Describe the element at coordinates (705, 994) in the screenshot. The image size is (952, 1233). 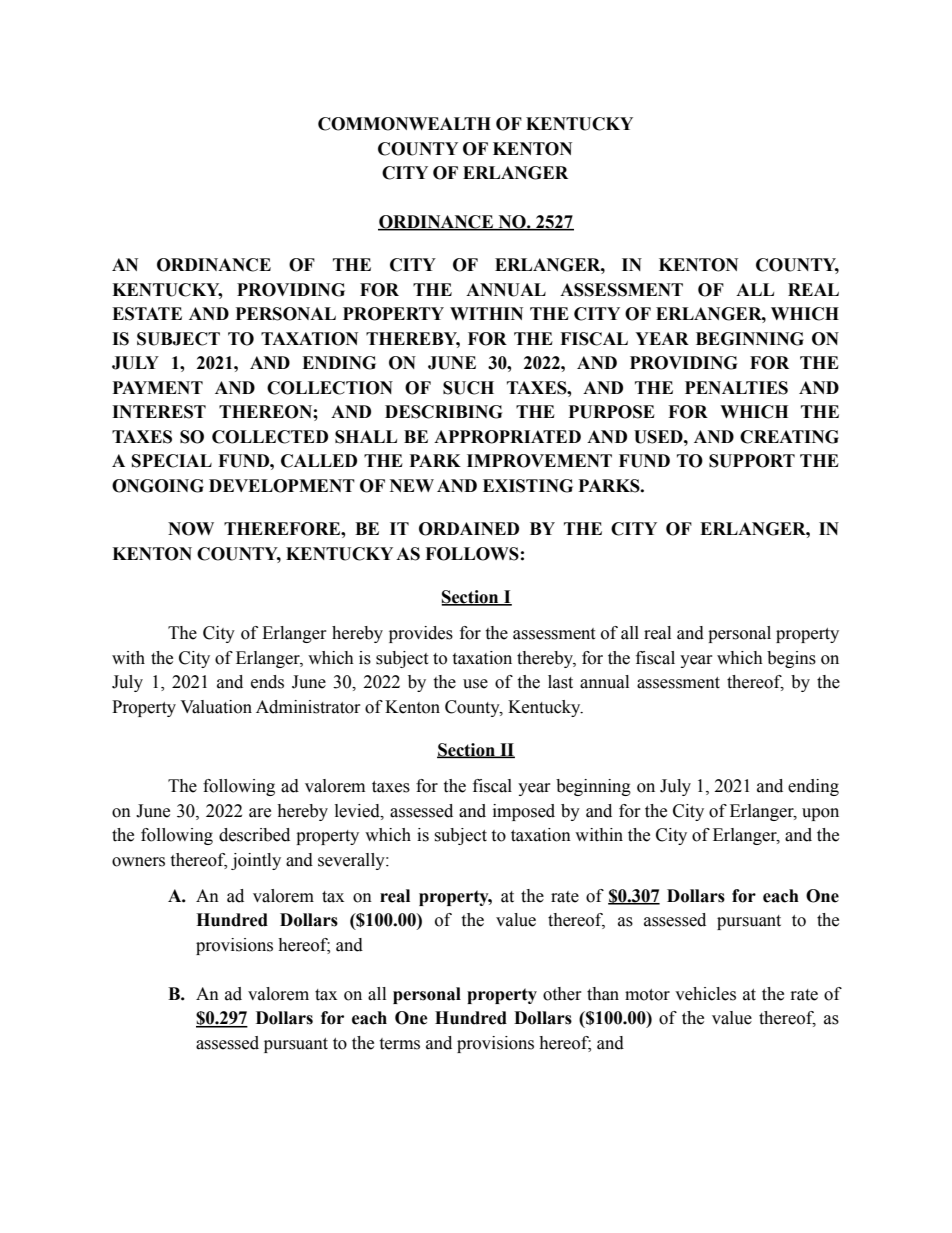
I see `vehicles` at that location.
